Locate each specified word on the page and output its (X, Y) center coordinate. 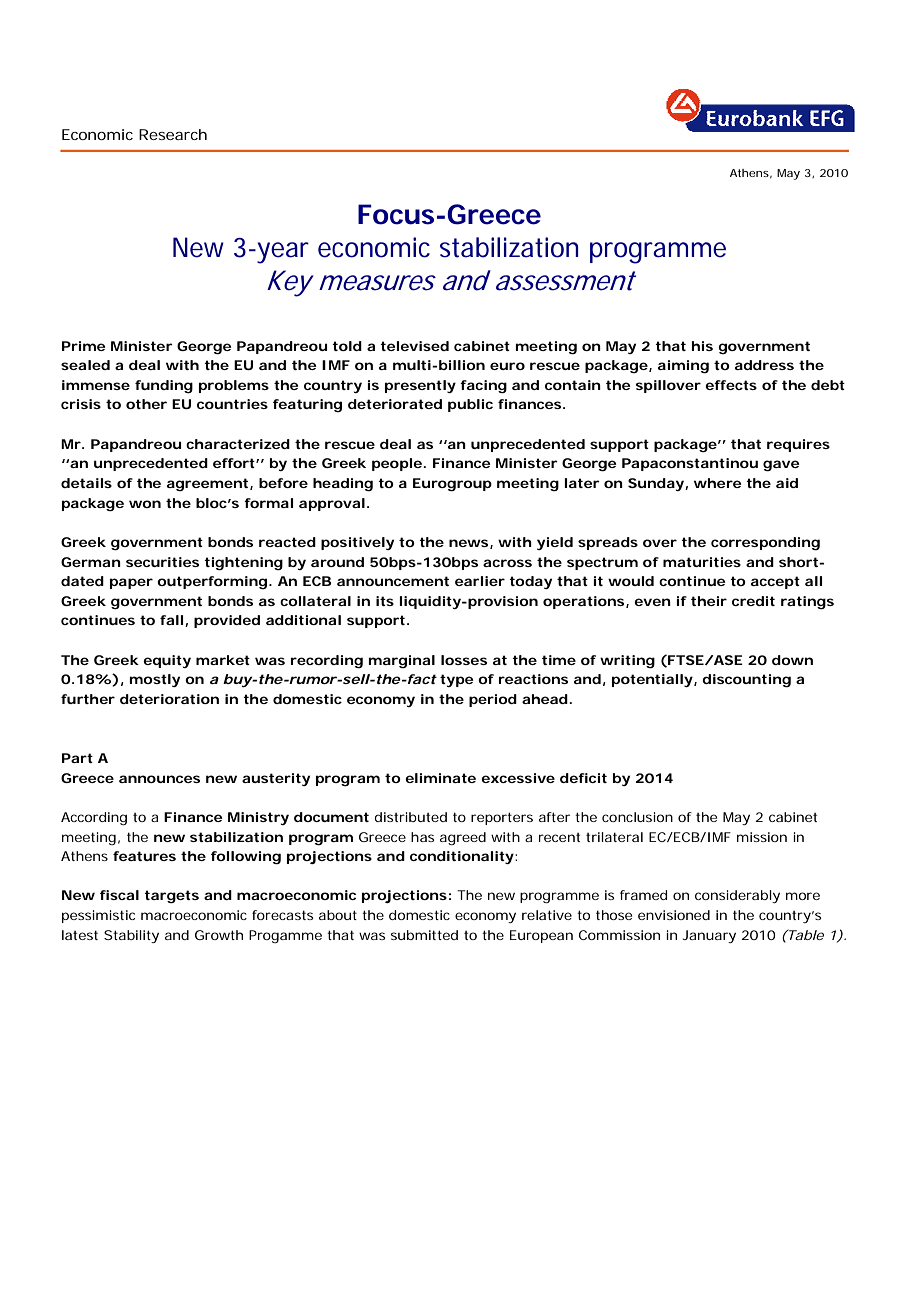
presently (420, 386)
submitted (424, 935)
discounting (746, 680)
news (468, 543)
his (702, 346)
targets (171, 896)
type (457, 680)
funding (164, 386)
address (764, 365)
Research (173, 134)
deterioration (169, 699)
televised (414, 346)
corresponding (765, 543)
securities (162, 562)
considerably (737, 896)
